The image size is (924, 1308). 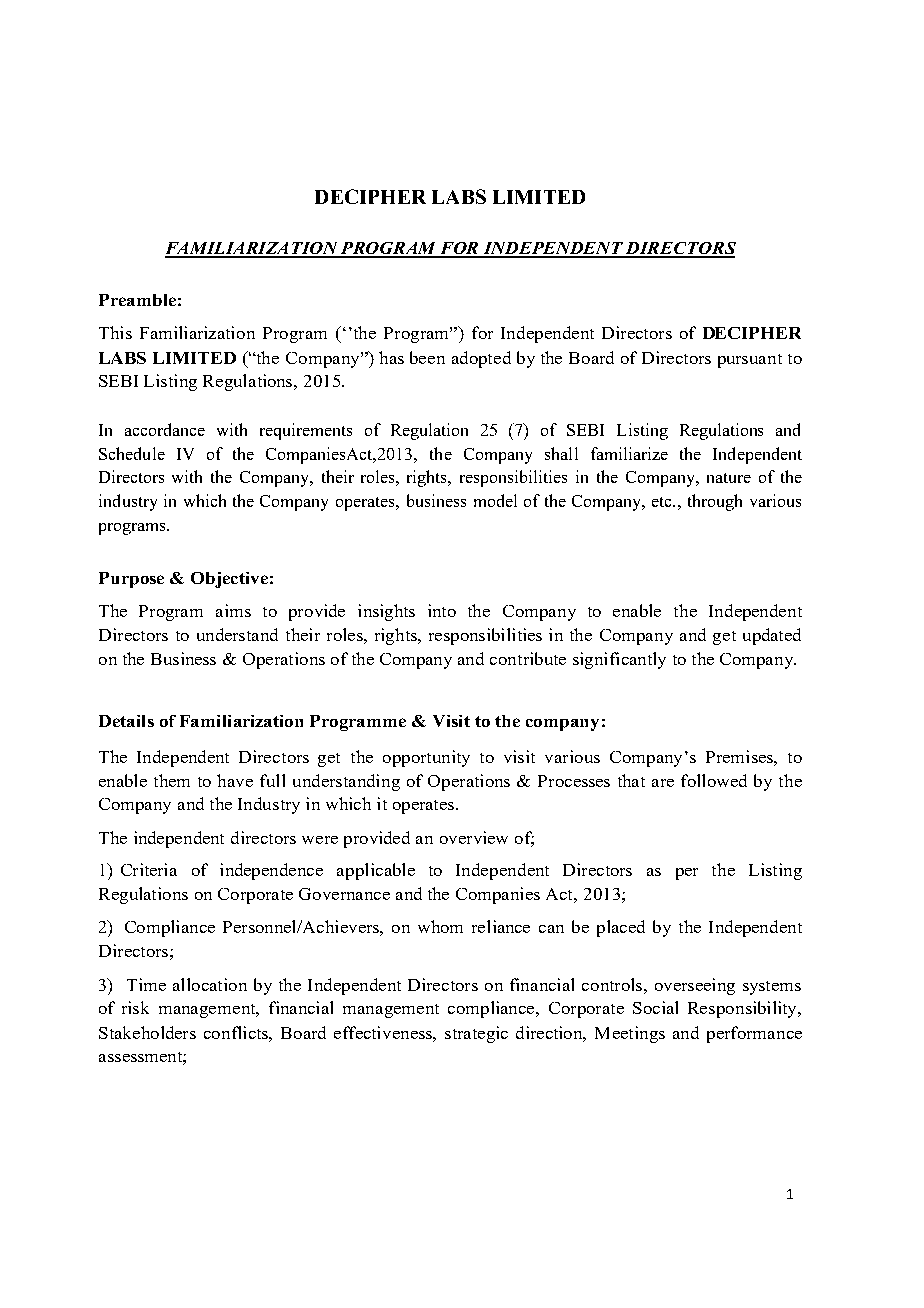 I want to click on been, so click(x=427, y=357).
